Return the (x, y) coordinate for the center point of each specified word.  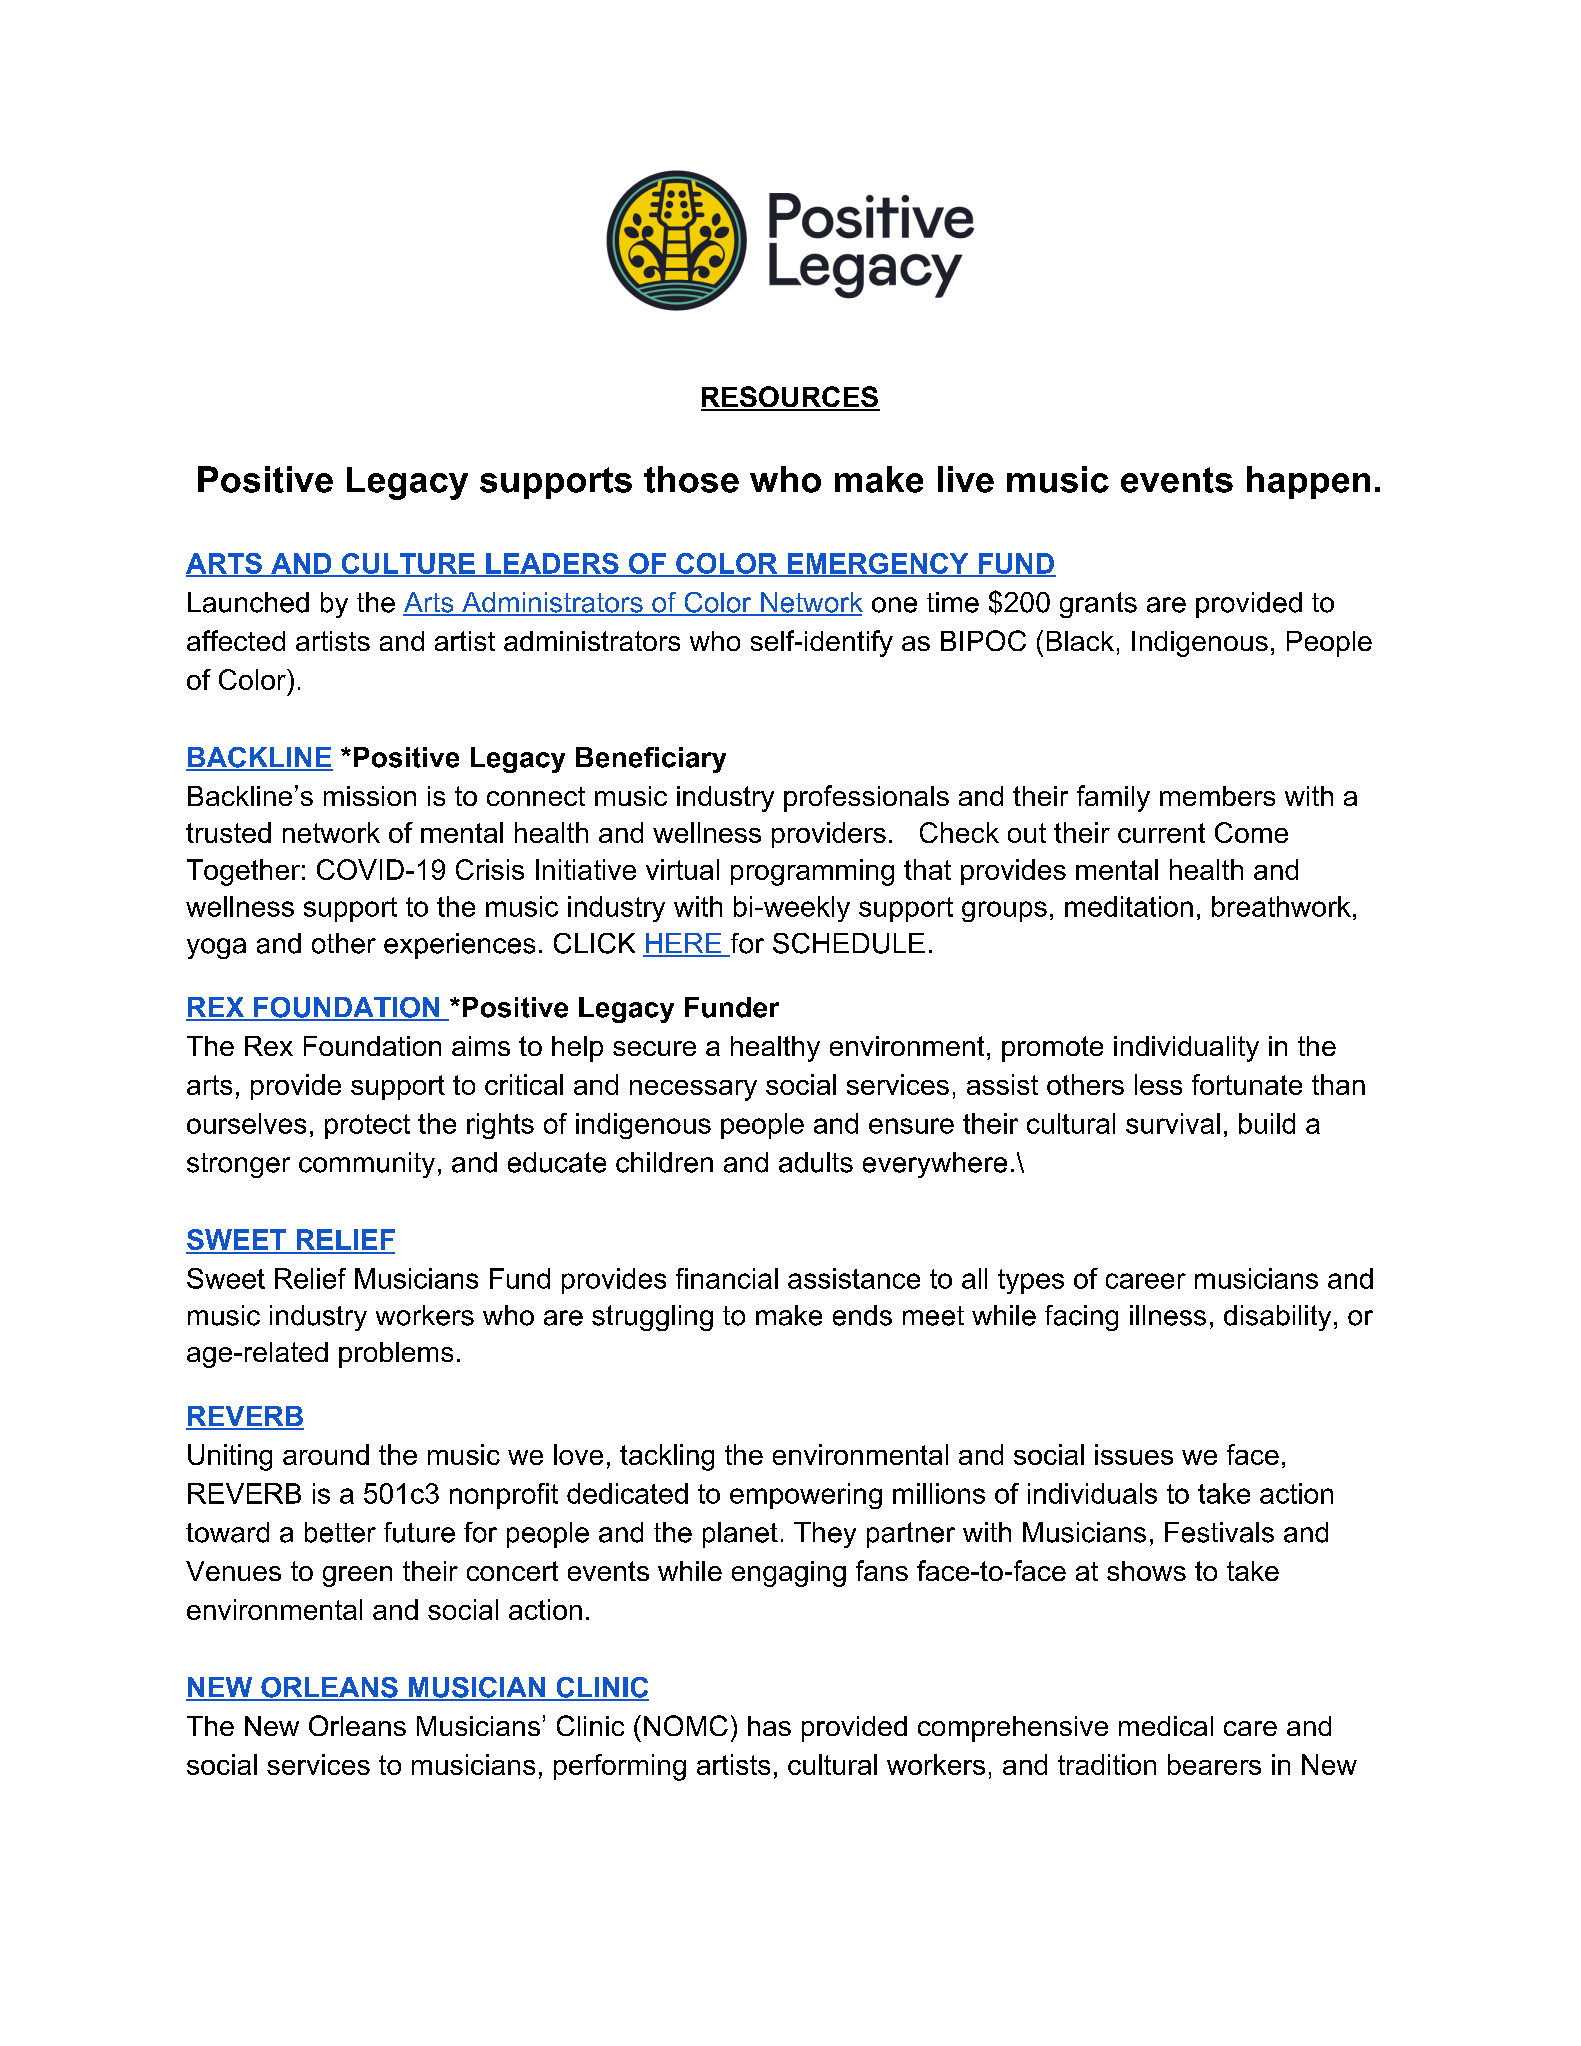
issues (1134, 1454)
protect (367, 1126)
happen (1308, 482)
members (1217, 796)
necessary (693, 1090)
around (326, 1454)
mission (370, 796)
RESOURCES (790, 398)
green (357, 1576)
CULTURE (408, 564)
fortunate (1247, 1084)
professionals (866, 798)
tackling (667, 1457)
